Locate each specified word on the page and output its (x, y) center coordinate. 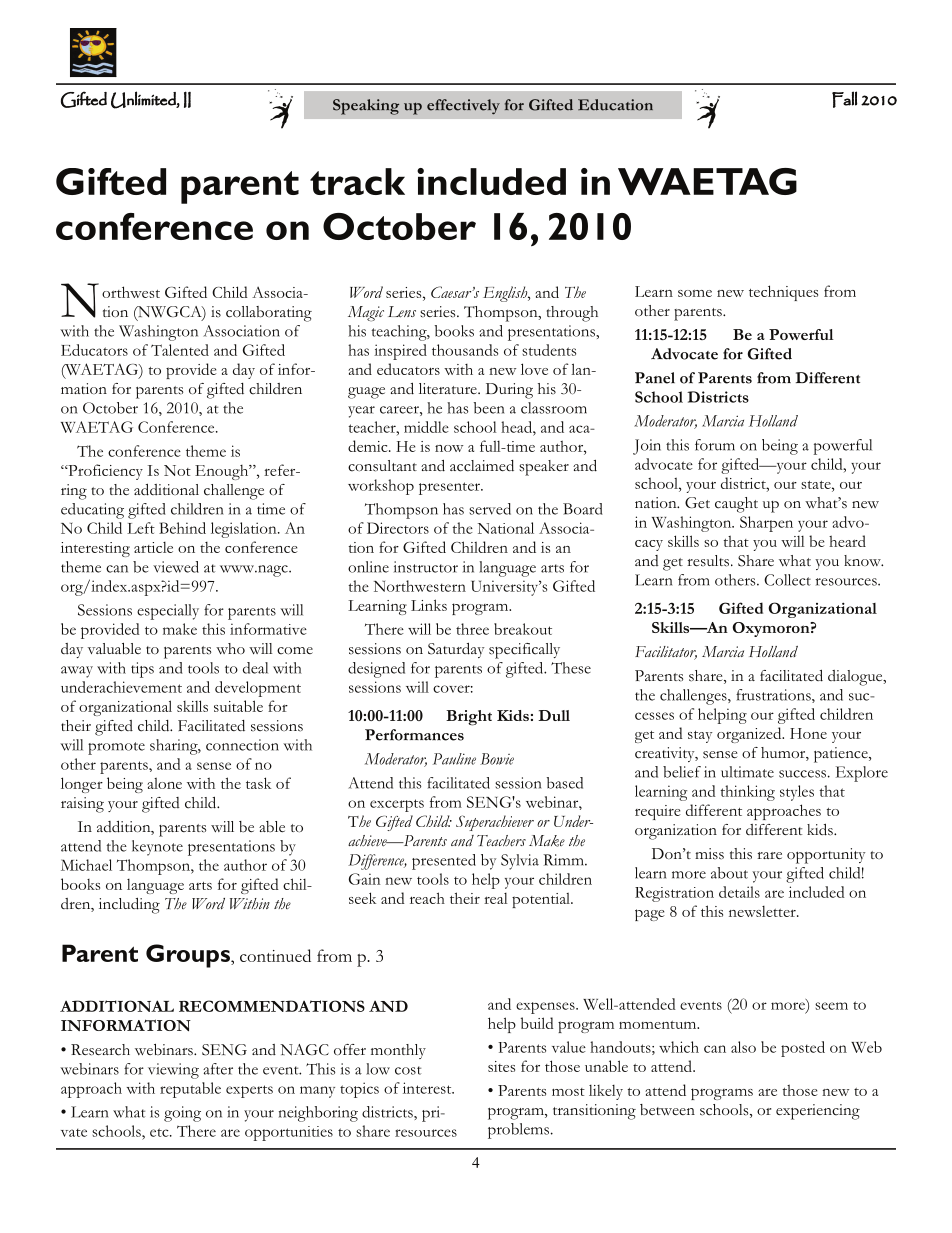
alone (164, 783)
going (182, 1114)
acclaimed (482, 466)
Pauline (454, 759)
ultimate (747, 772)
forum (715, 445)
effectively (463, 107)
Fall (844, 99)
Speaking (366, 107)
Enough (223, 472)
